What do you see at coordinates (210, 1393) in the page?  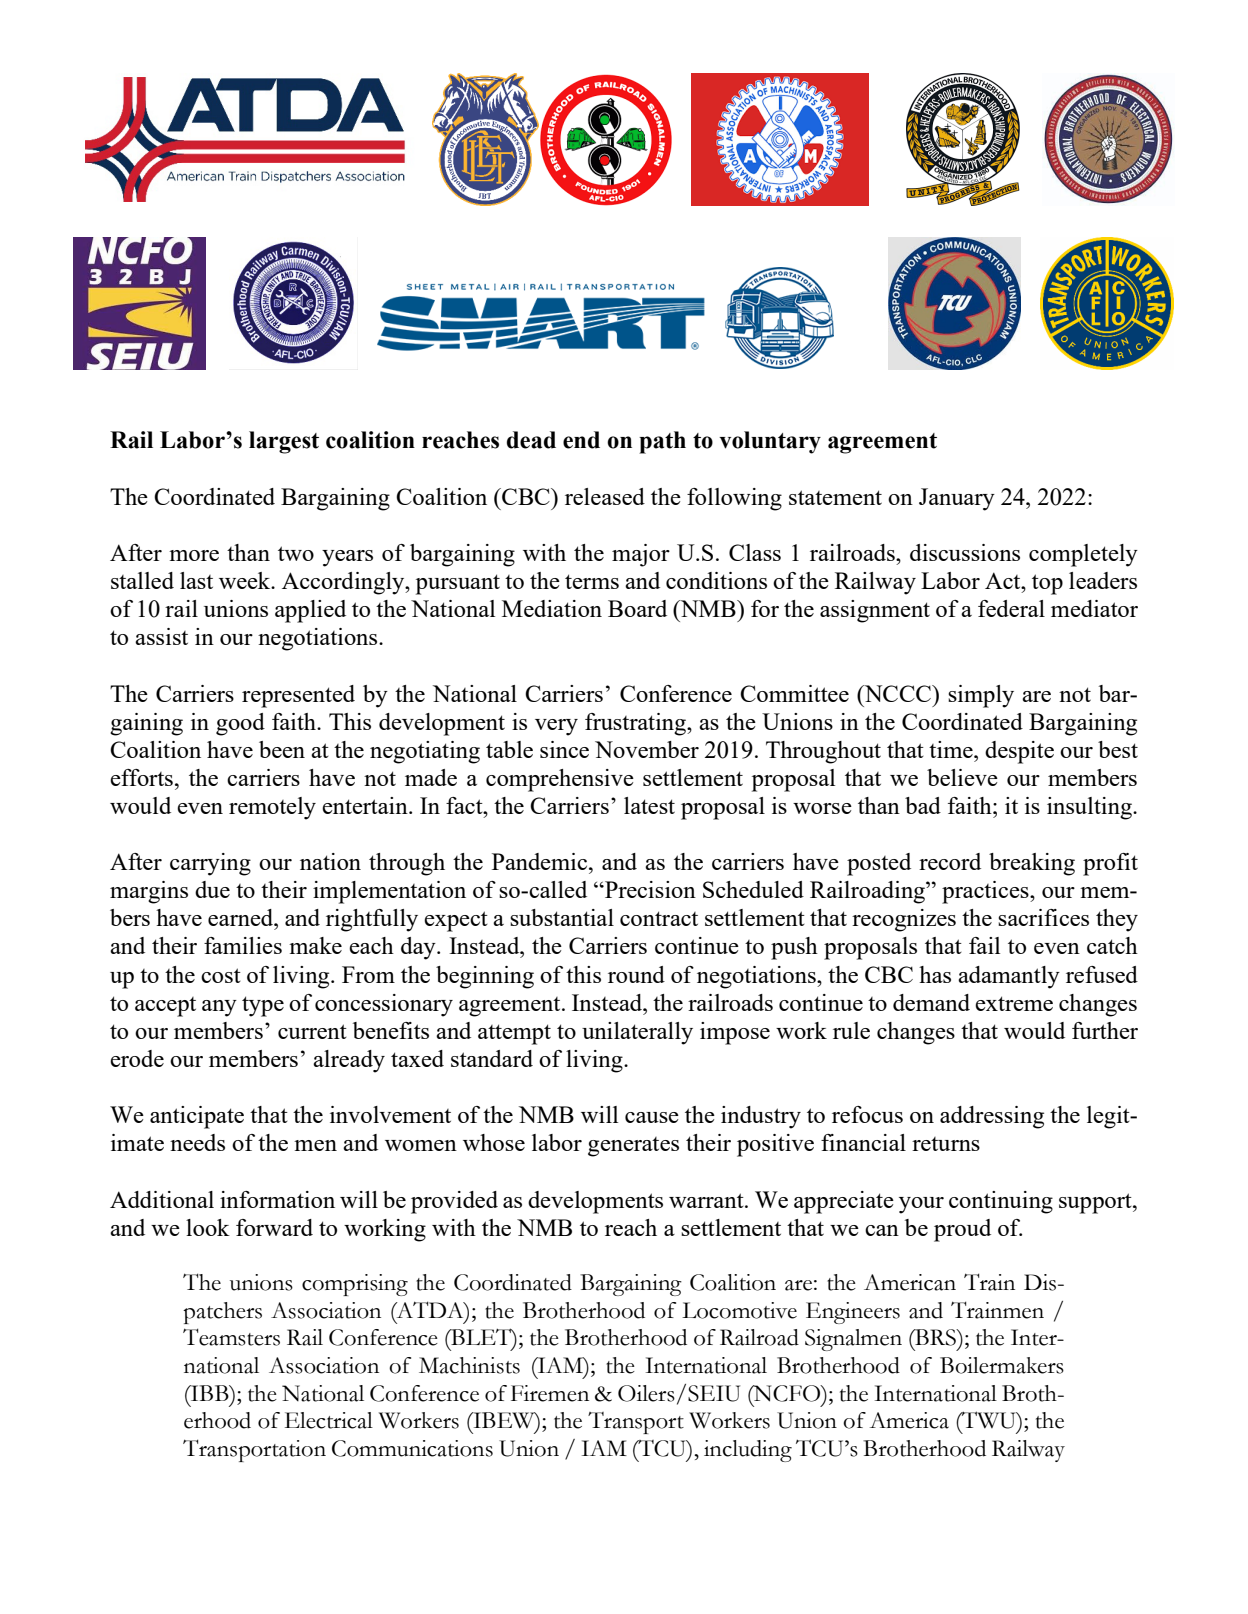 I see `IBB` at bounding box center [210, 1393].
